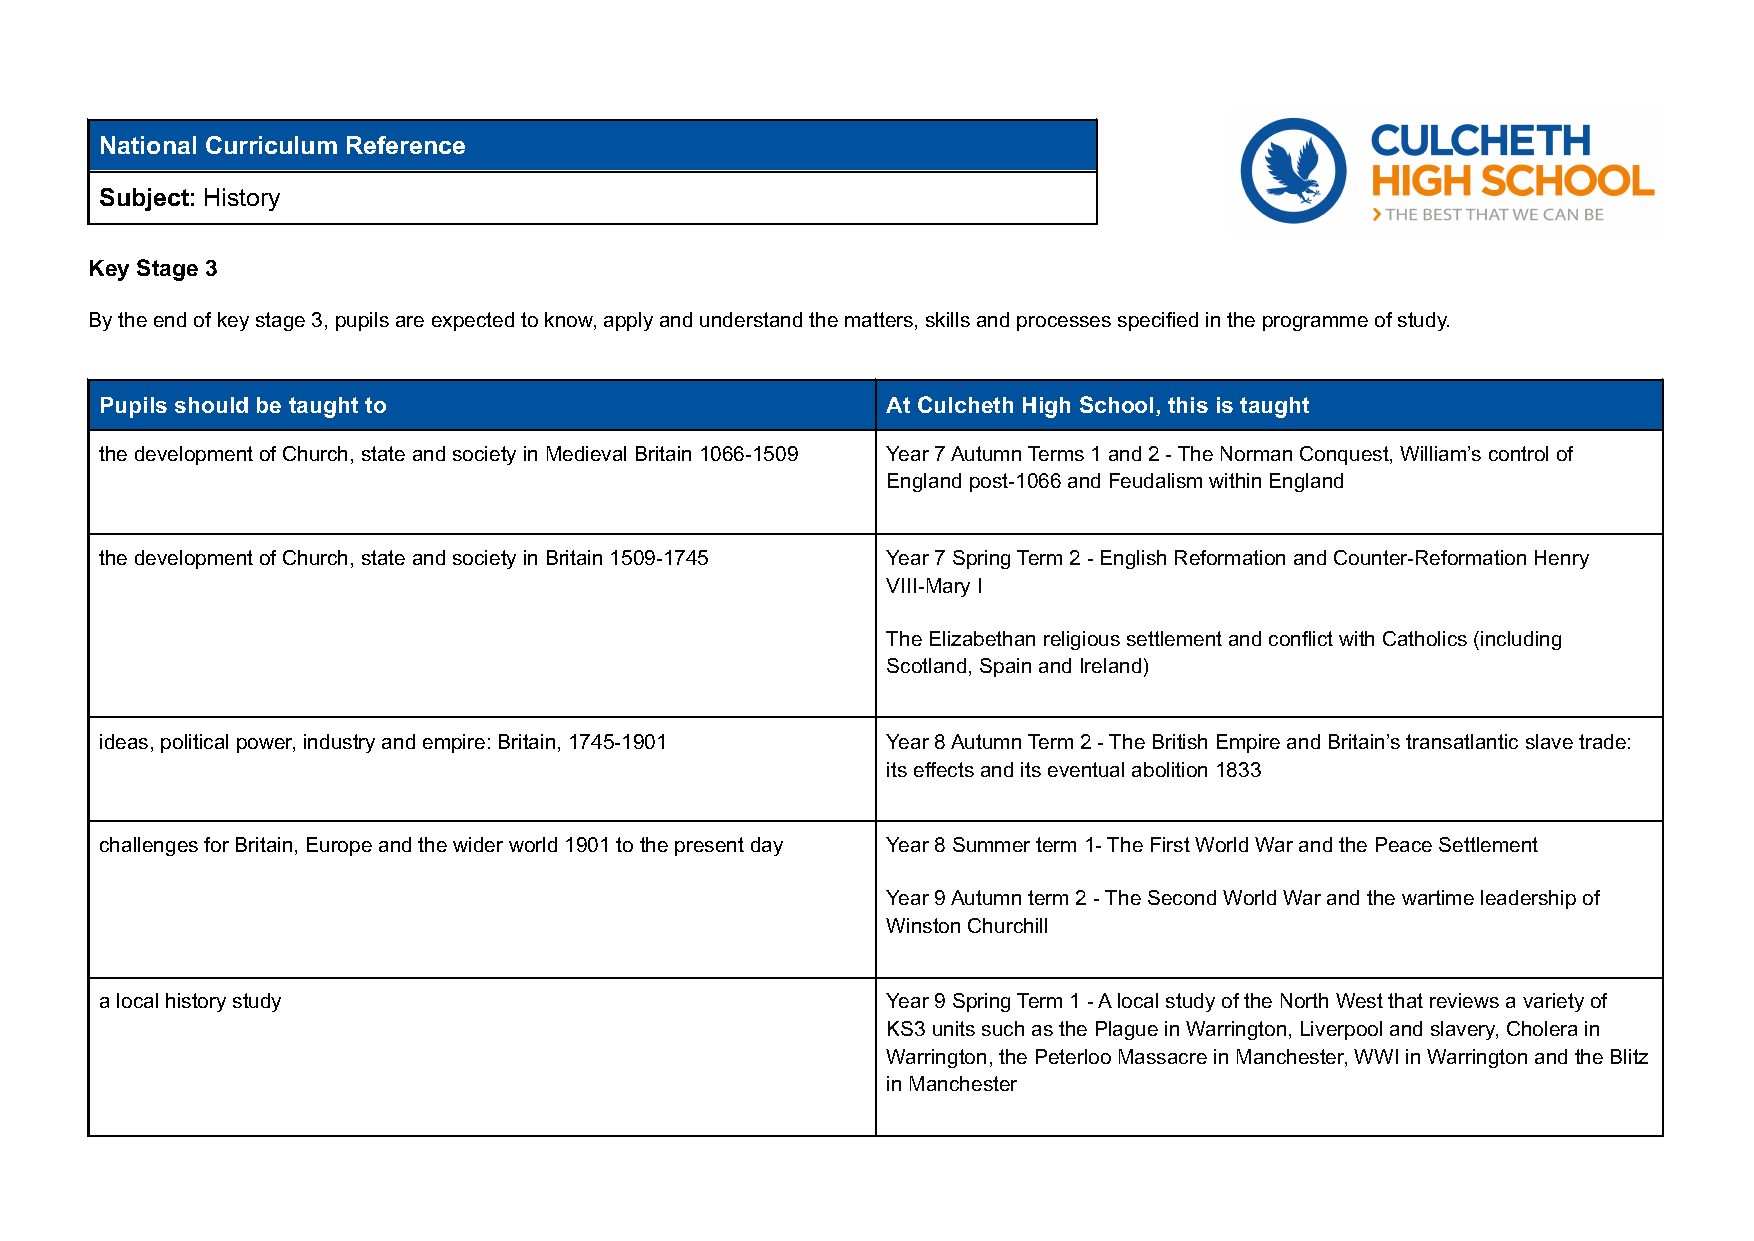 The height and width of the screenshot is (1241, 1754). Describe the element at coordinates (339, 743) in the screenshot. I see `industry` at that location.
